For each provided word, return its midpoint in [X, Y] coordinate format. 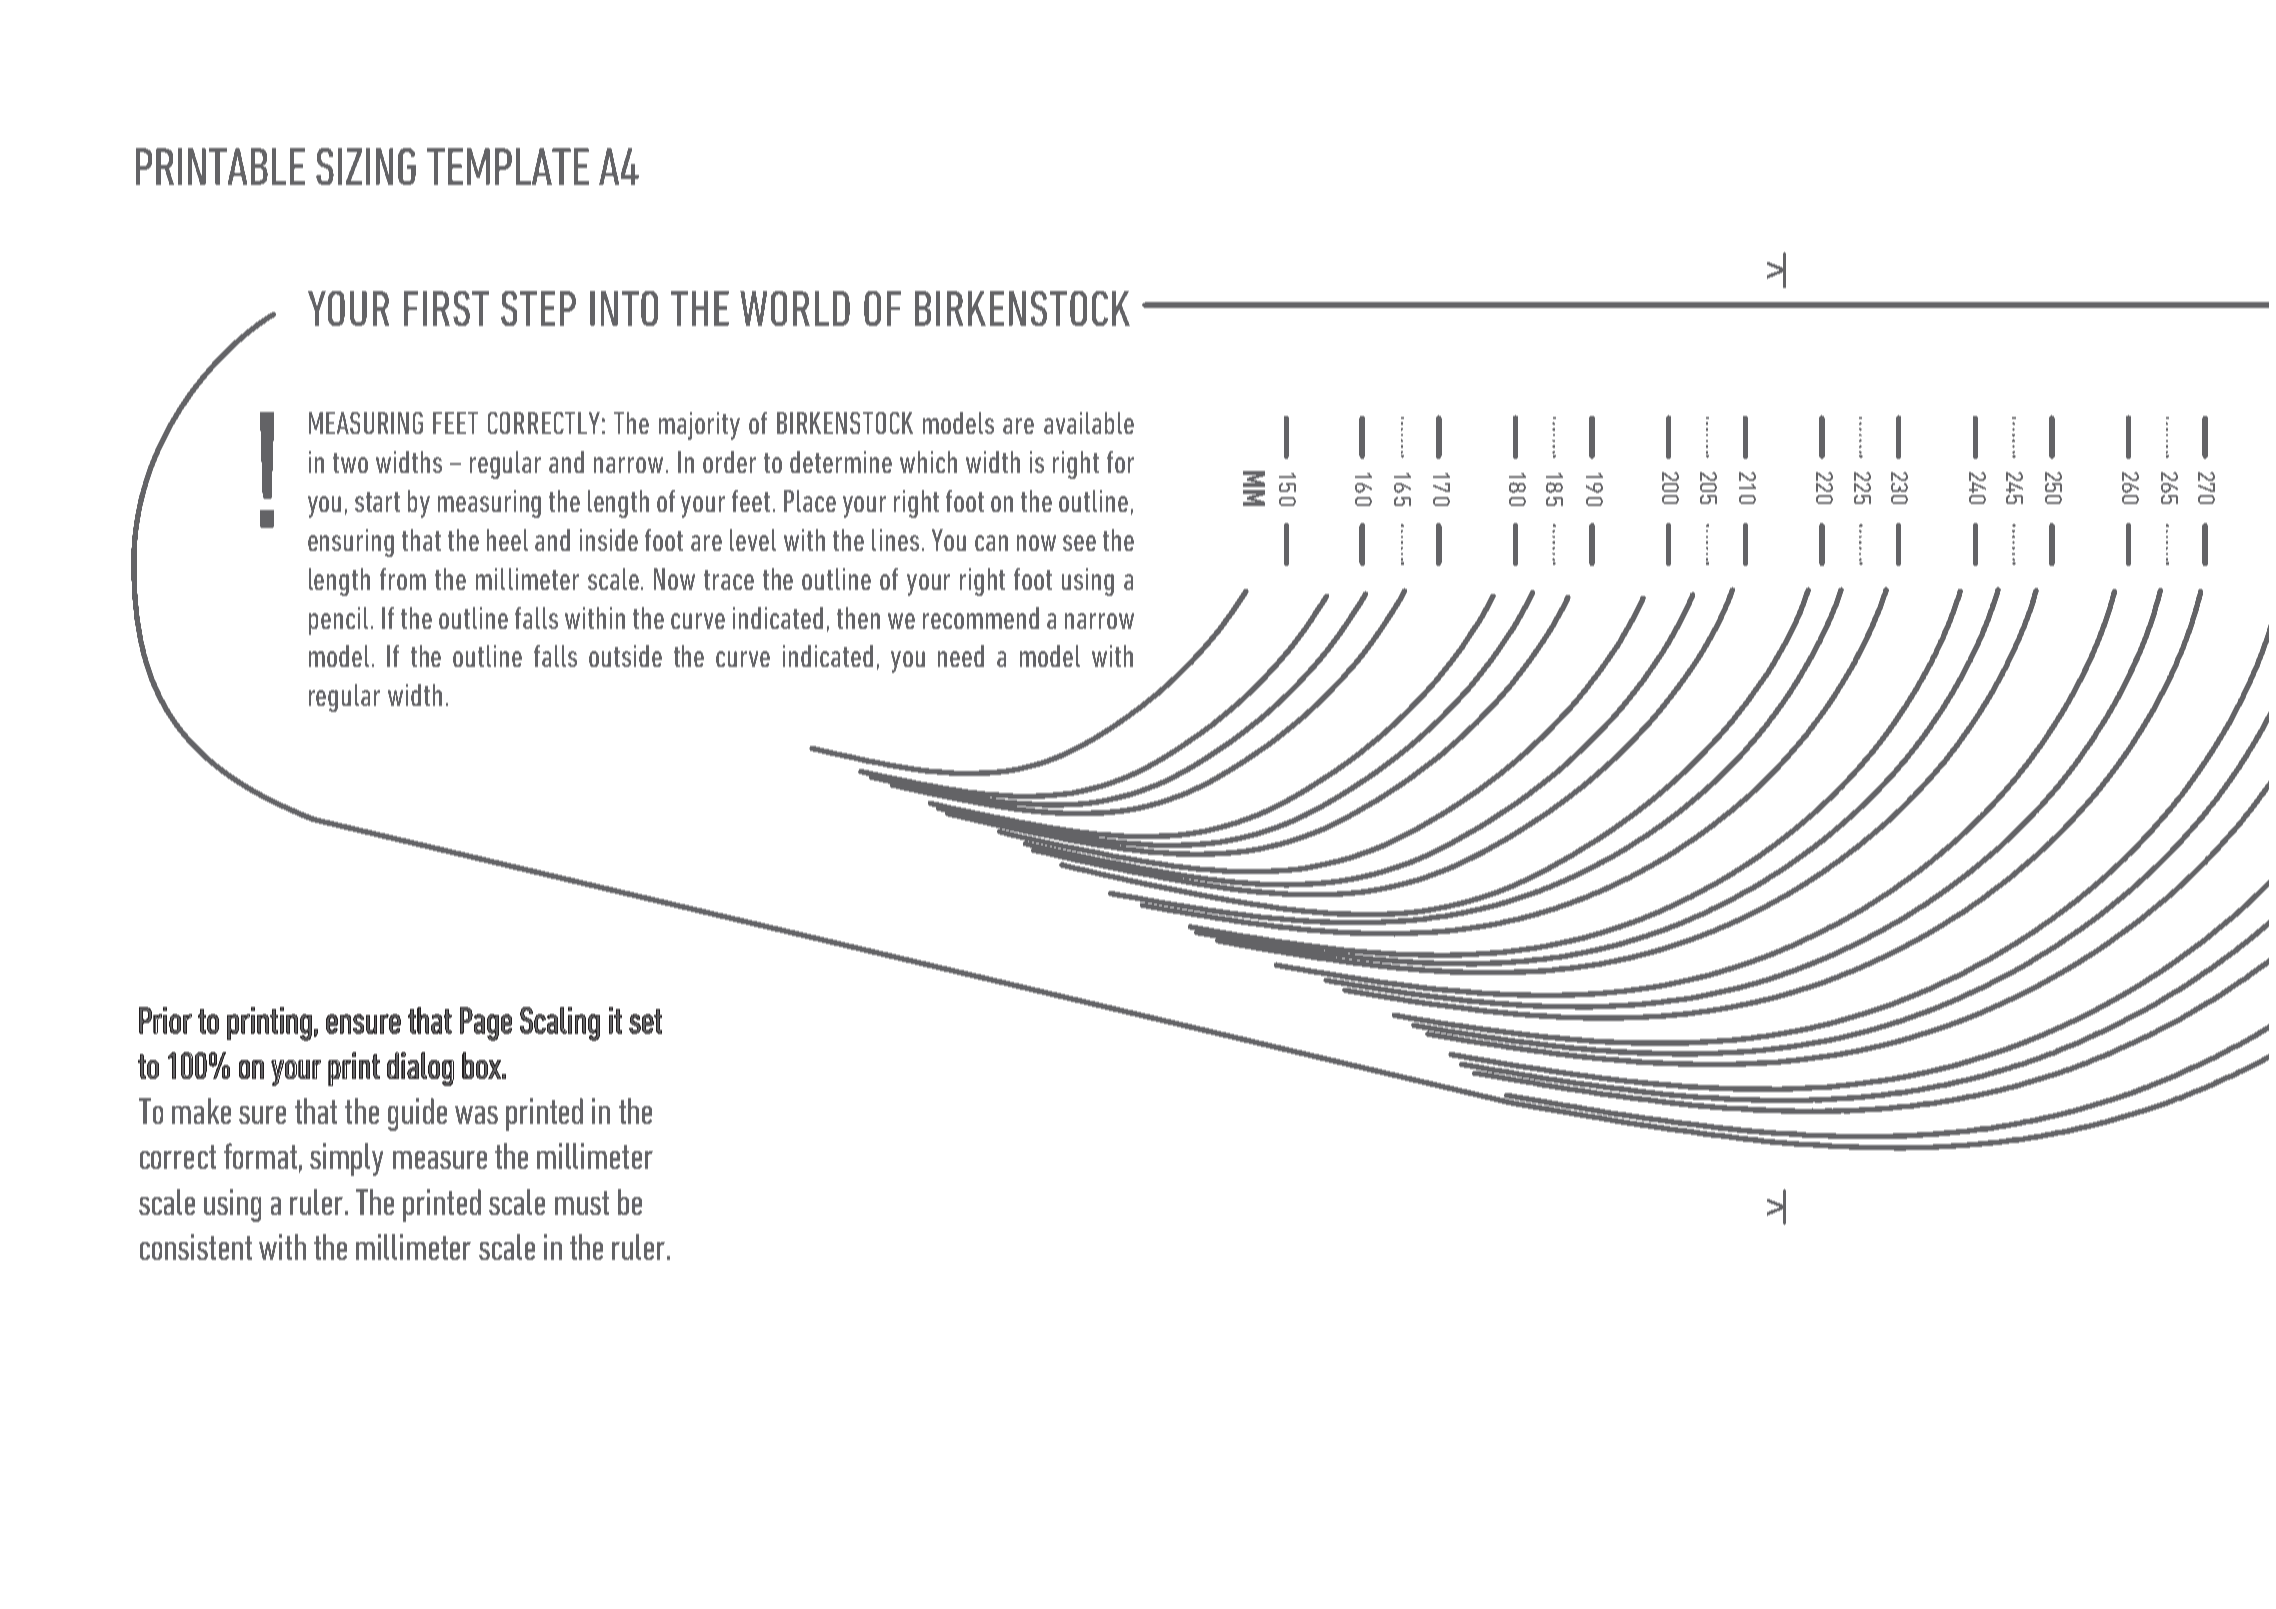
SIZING [366, 166]
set [645, 1021]
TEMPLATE [508, 166]
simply [346, 1159]
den [1402, 496]
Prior [165, 1020]
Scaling [560, 1024]
